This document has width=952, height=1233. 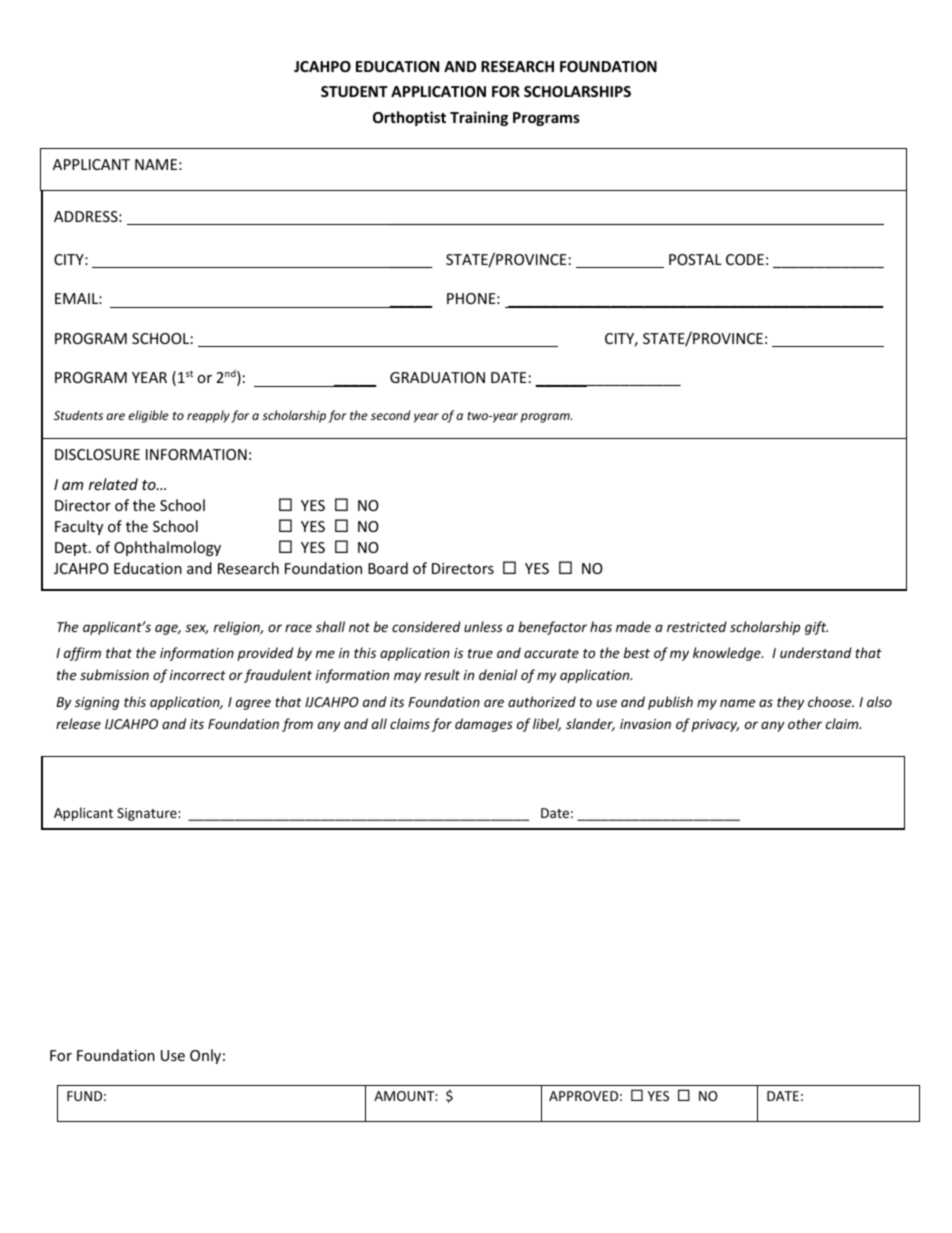 What do you see at coordinates (167, 548) in the document?
I see `Ophthalmology` at bounding box center [167, 548].
